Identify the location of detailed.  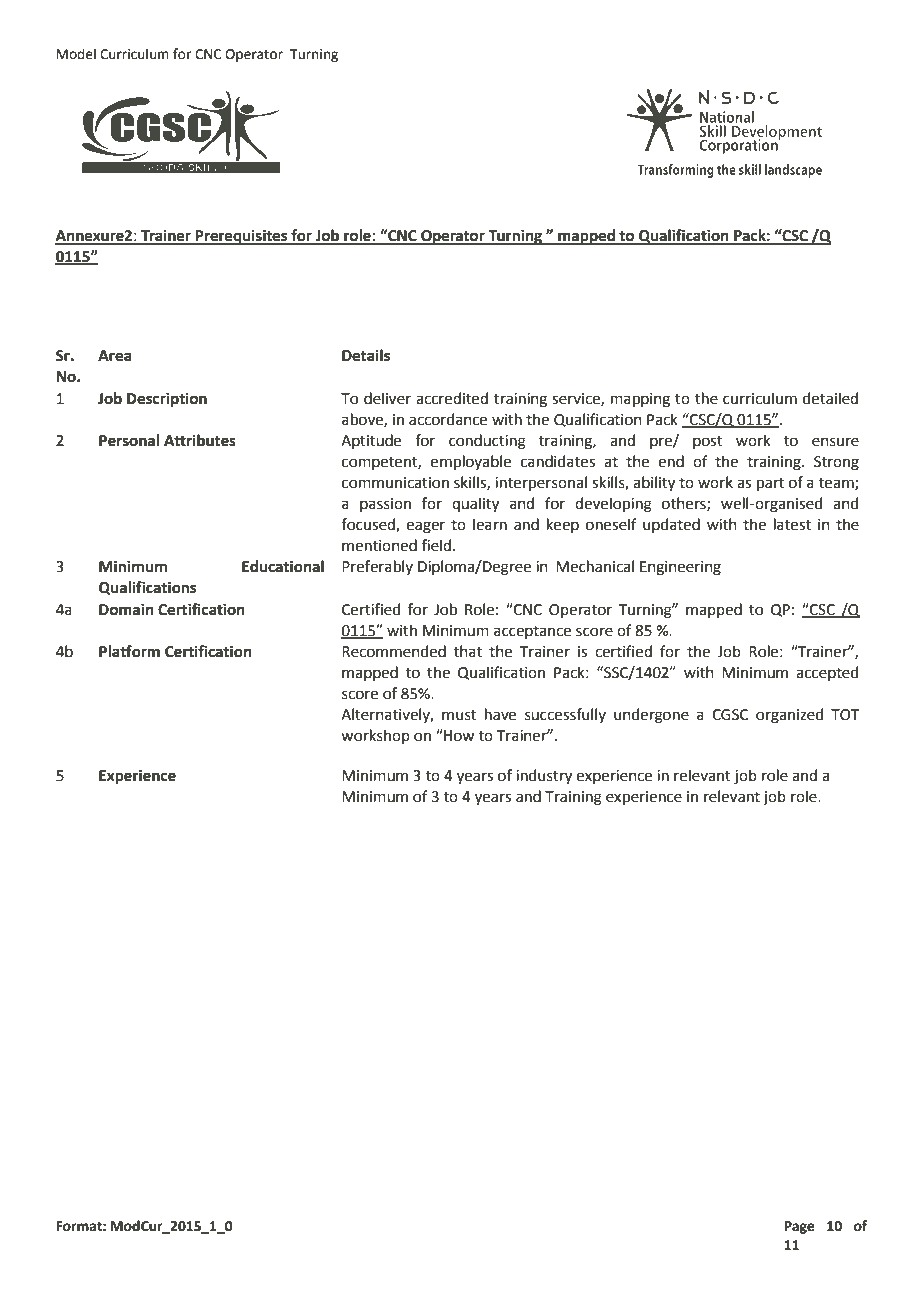
(830, 398).
